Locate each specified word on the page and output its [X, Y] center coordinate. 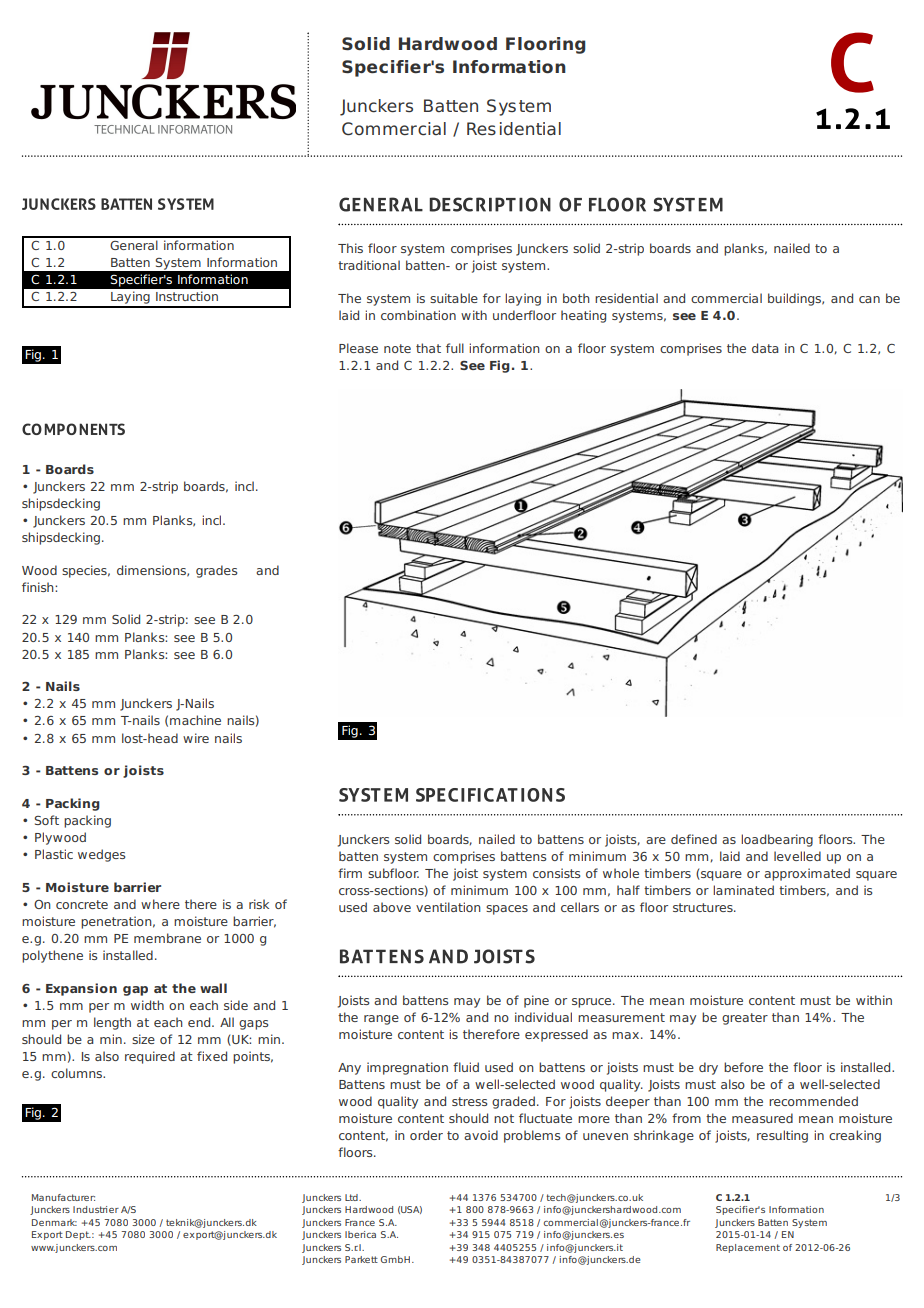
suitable [454, 298]
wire [196, 738]
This [350, 248]
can [869, 299]
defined [694, 839]
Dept [78, 1235]
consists [556, 873]
